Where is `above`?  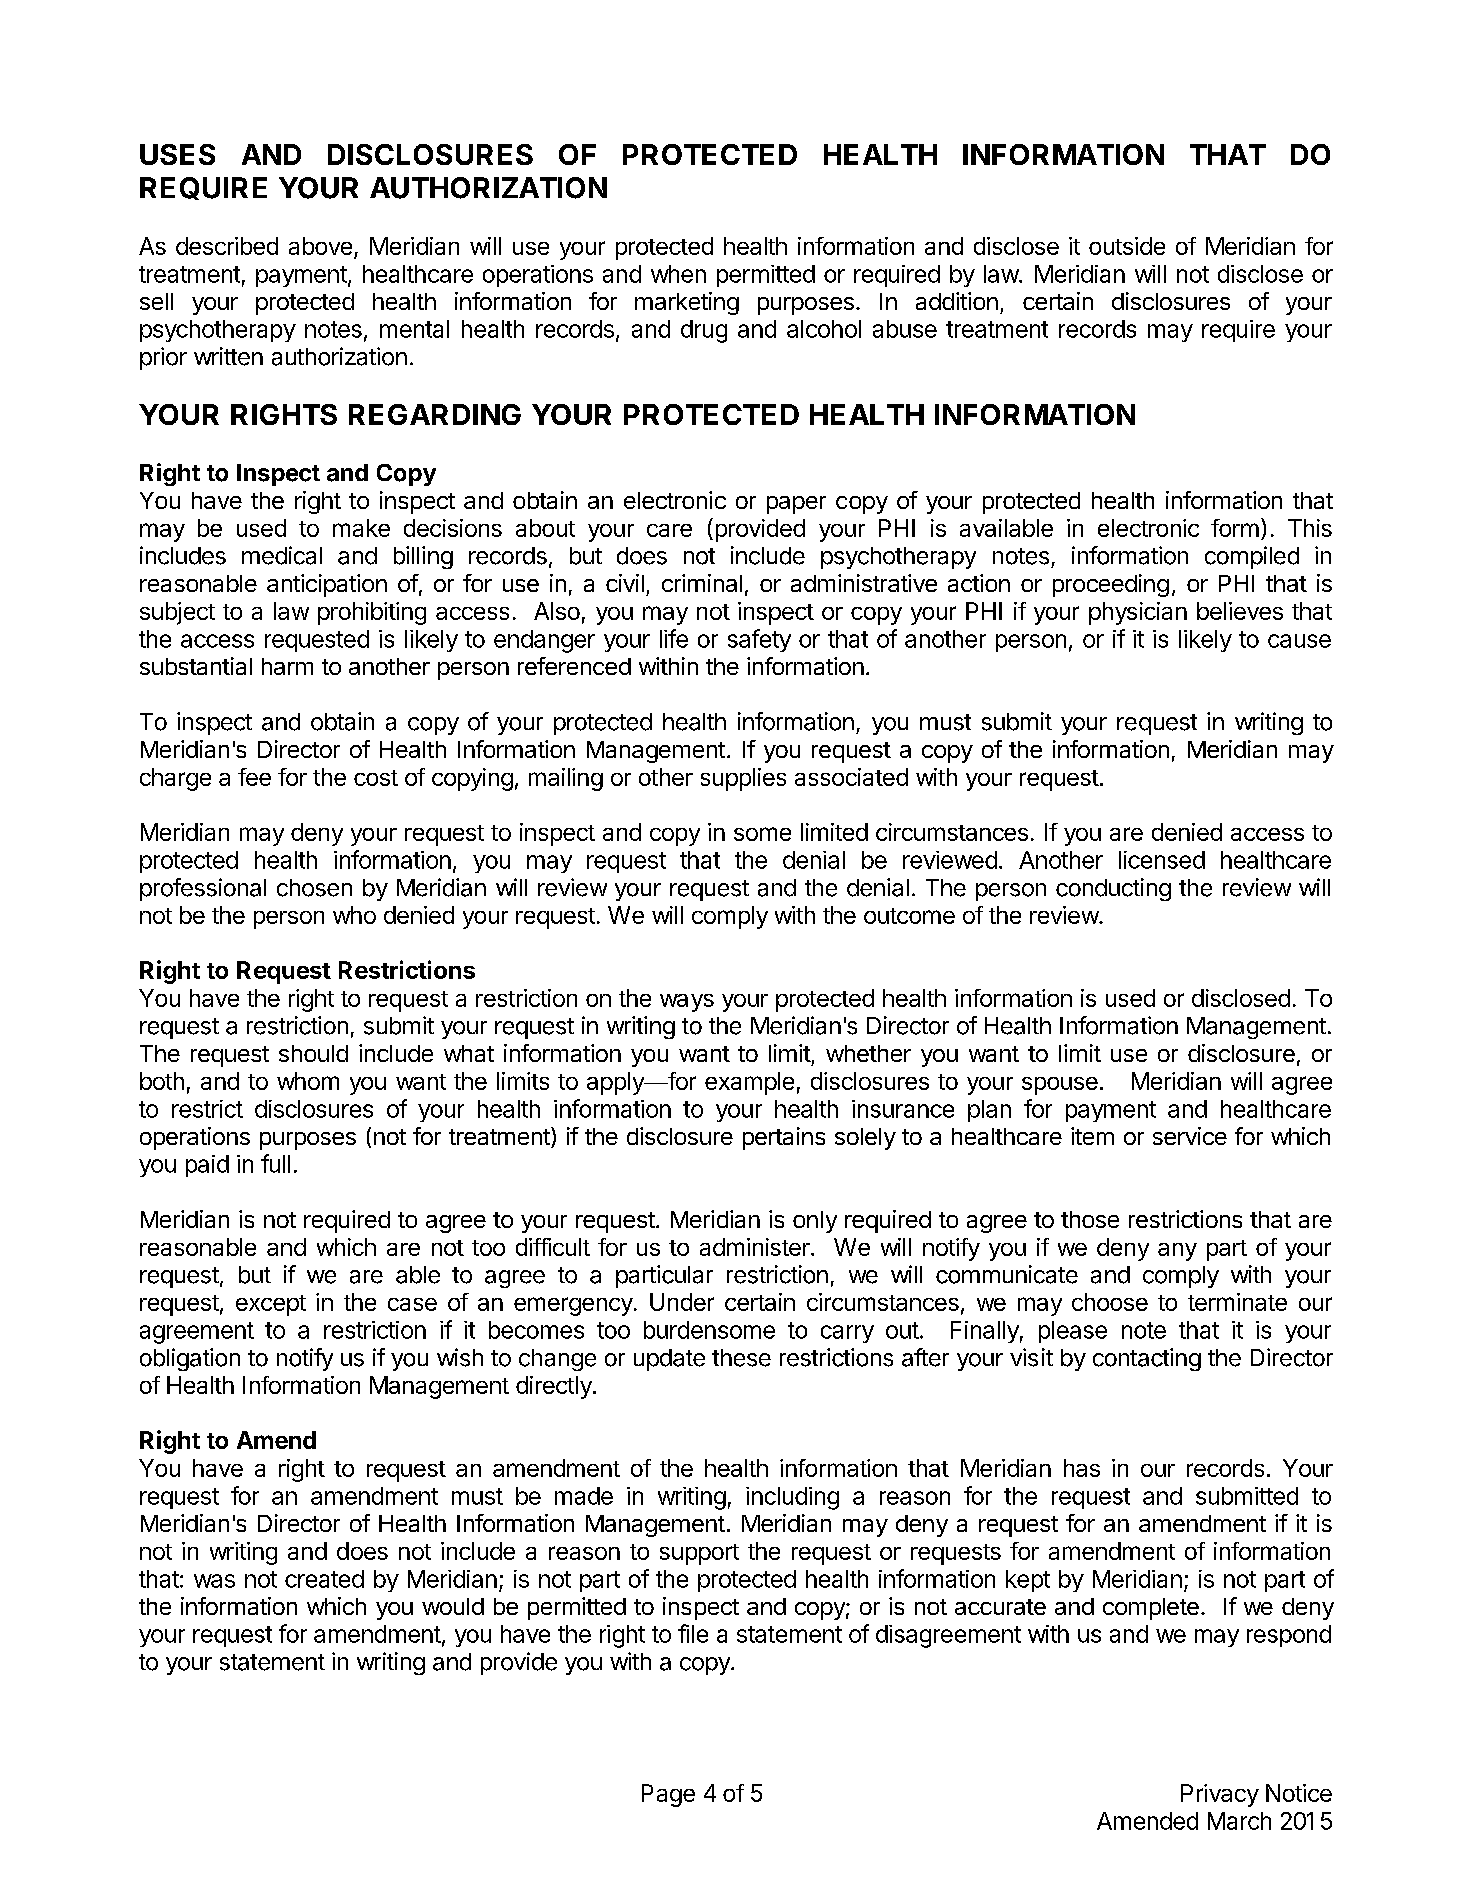 above is located at coordinates (320, 246).
